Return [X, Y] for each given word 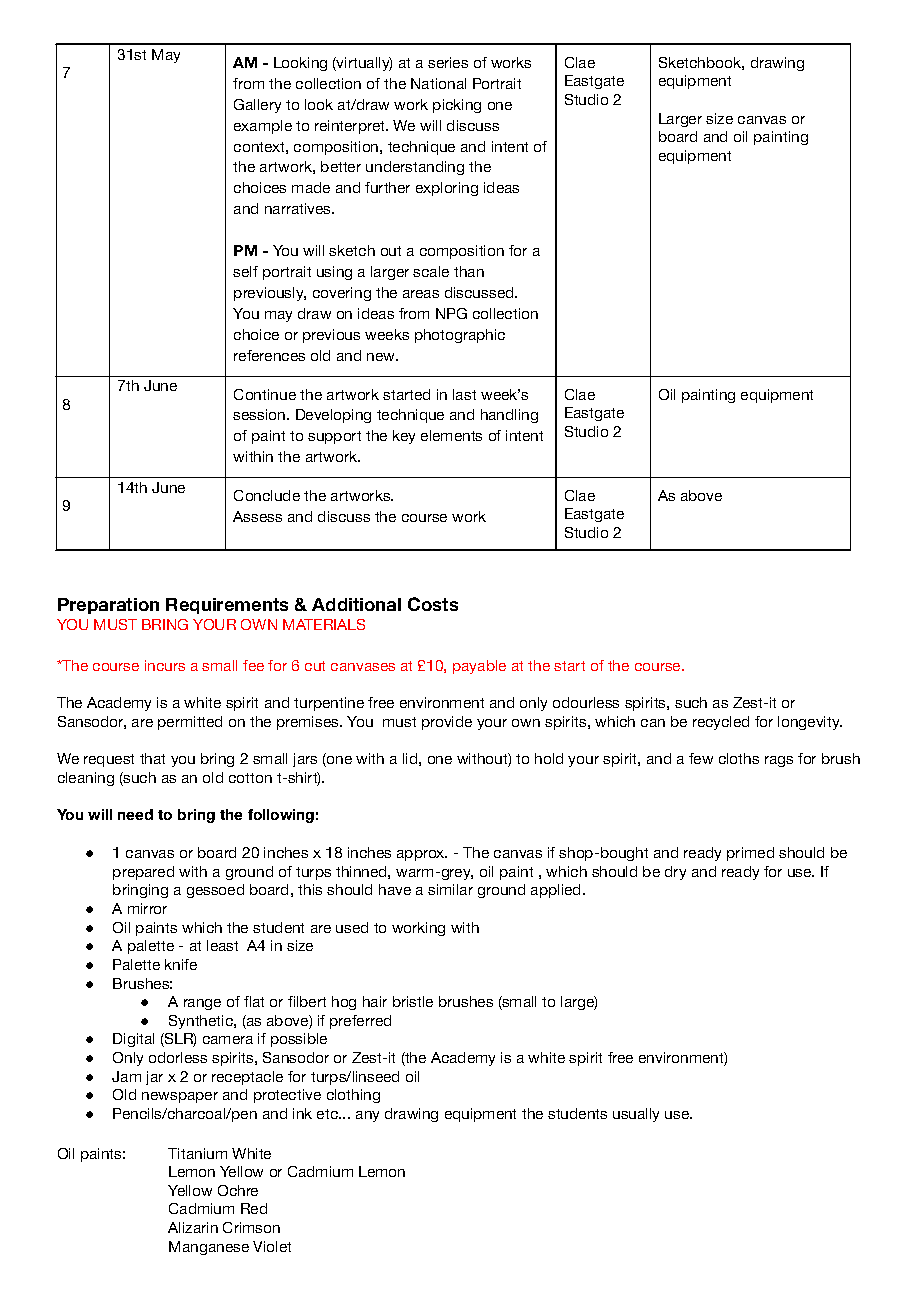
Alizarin [193, 1227]
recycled [721, 723]
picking [457, 106]
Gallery [257, 106]
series [448, 62]
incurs [165, 665]
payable [479, 667]
